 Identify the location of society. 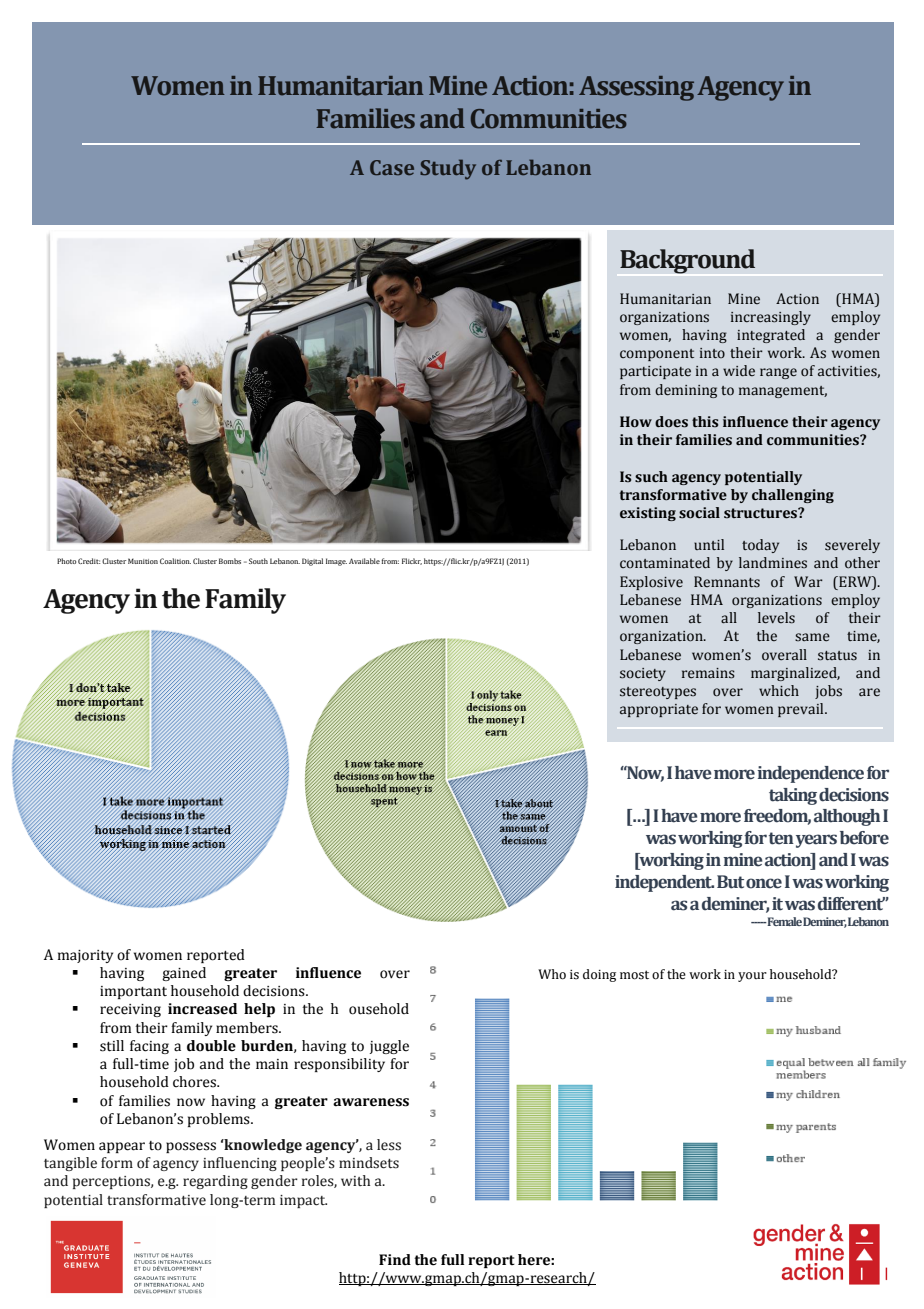
(643, 674).
